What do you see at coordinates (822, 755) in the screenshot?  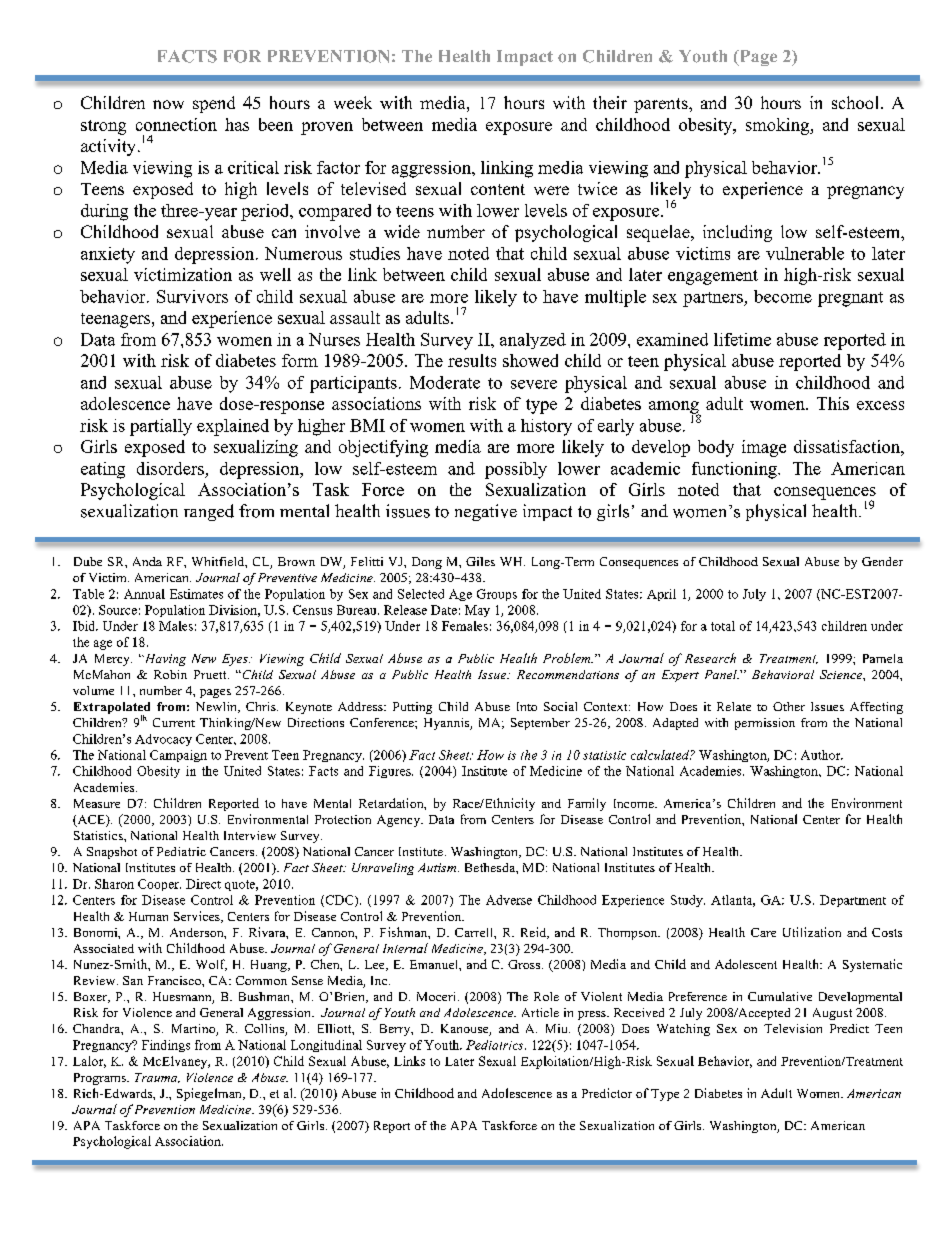 I see `Author` at bounding box center [822, 755].
